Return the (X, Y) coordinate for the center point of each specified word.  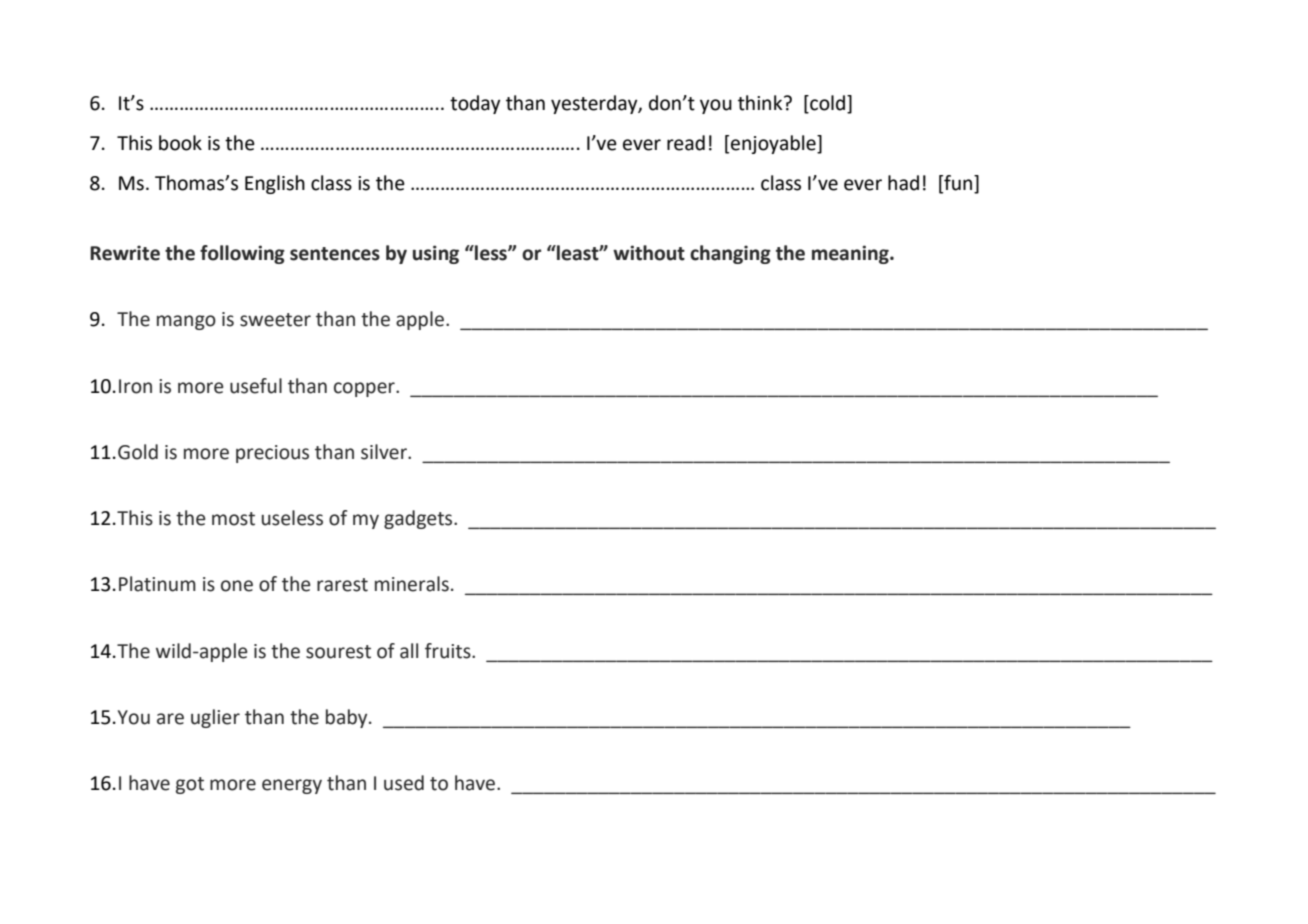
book (180, 143)
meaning (851, 254)
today (475, 104)
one (237, 586)
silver (385, 452)
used (404, 783)
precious (272, 454)
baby (348, 718)
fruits (449, 651)
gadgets (419, 519)
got (190, 785)
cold (826, 104)
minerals (412, 584)
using (436, 254)
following (242, 254)
